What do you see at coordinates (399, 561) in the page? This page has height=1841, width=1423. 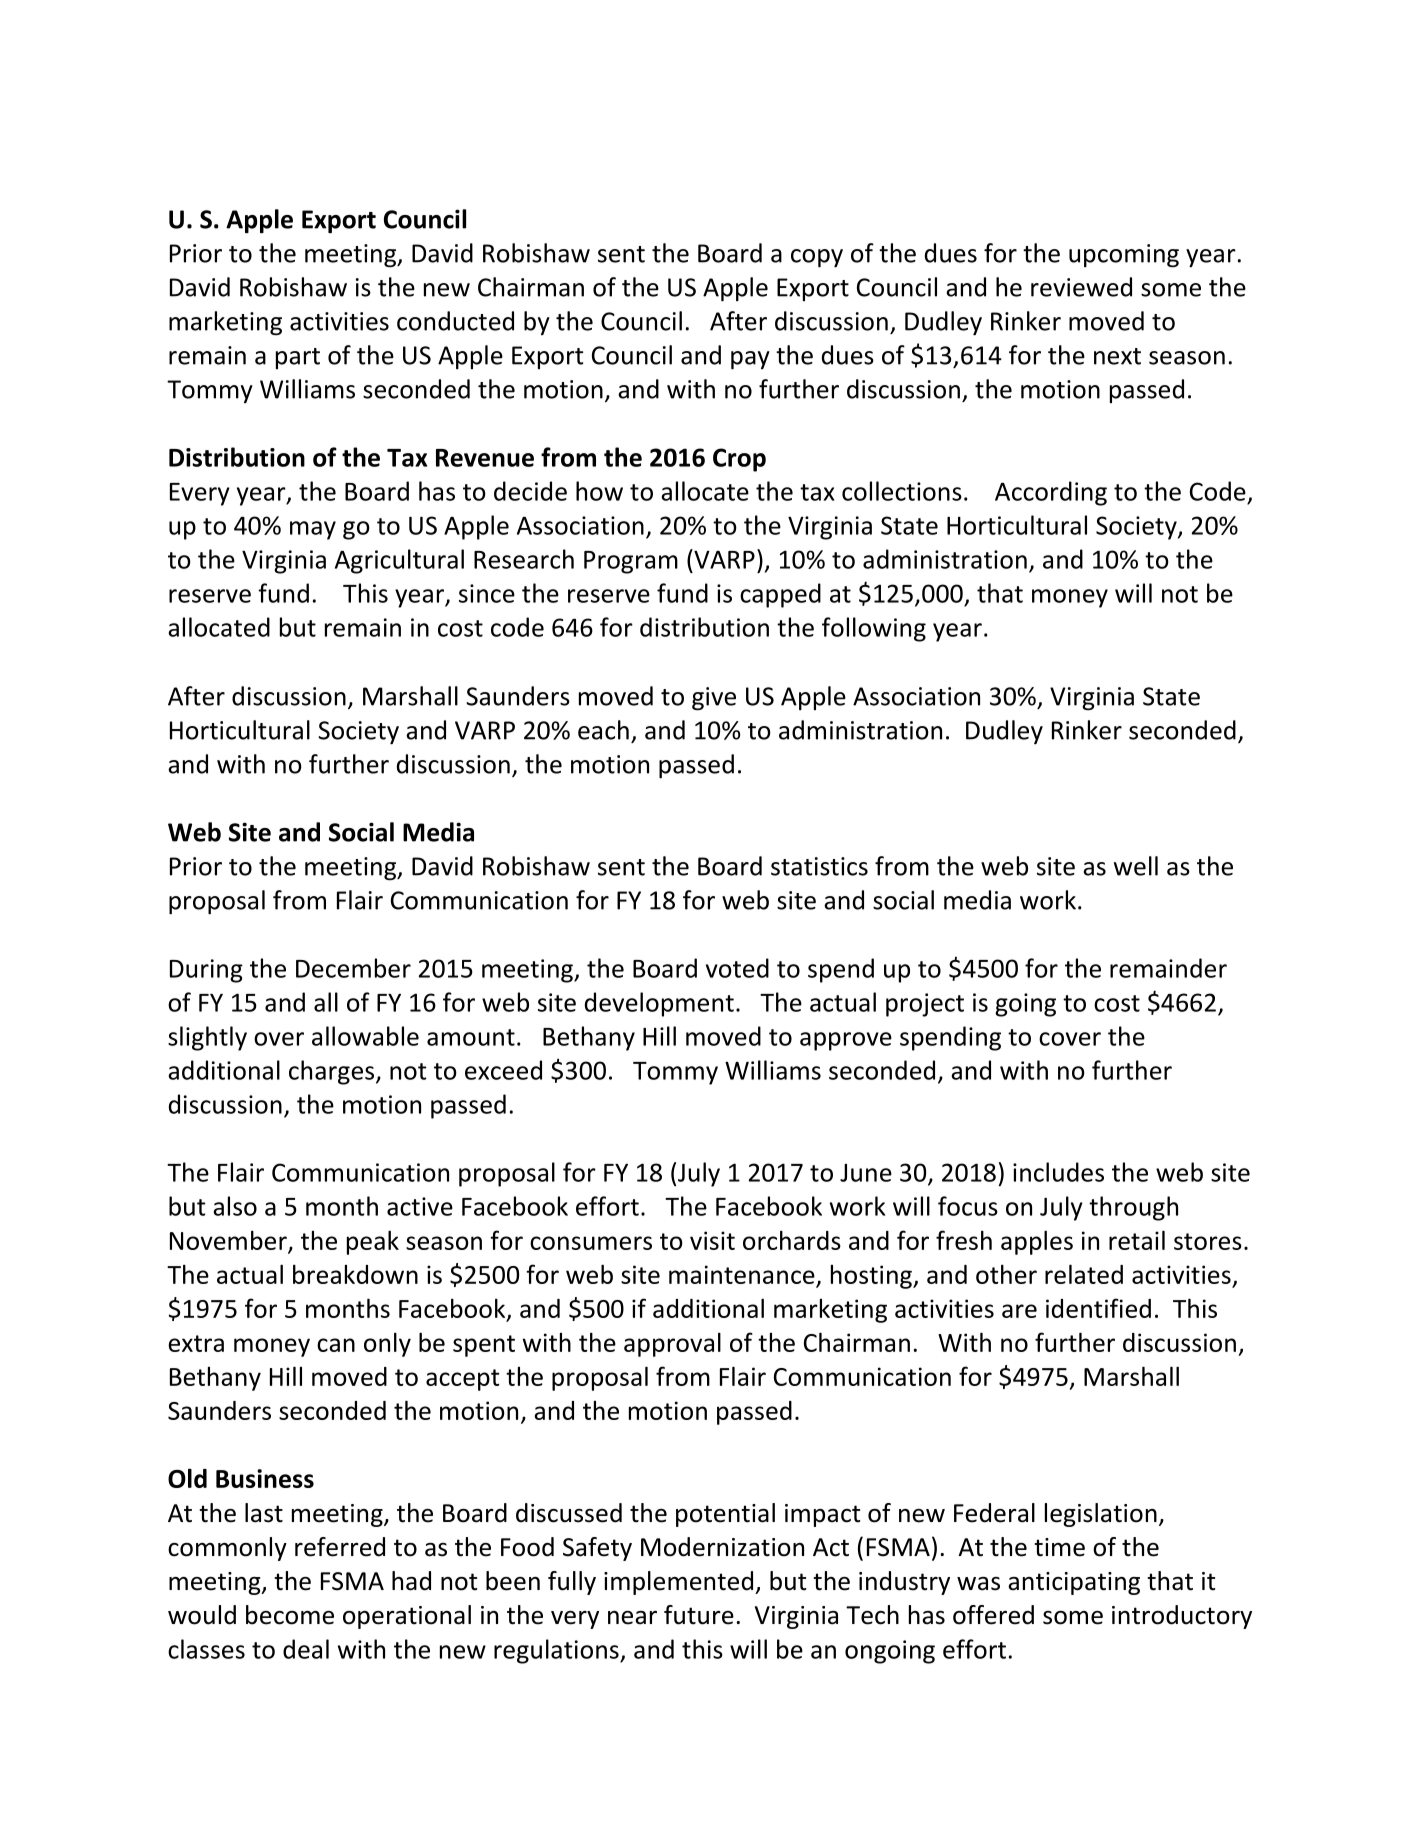 I see `Agricultural` at bounding box center [399, 561].
